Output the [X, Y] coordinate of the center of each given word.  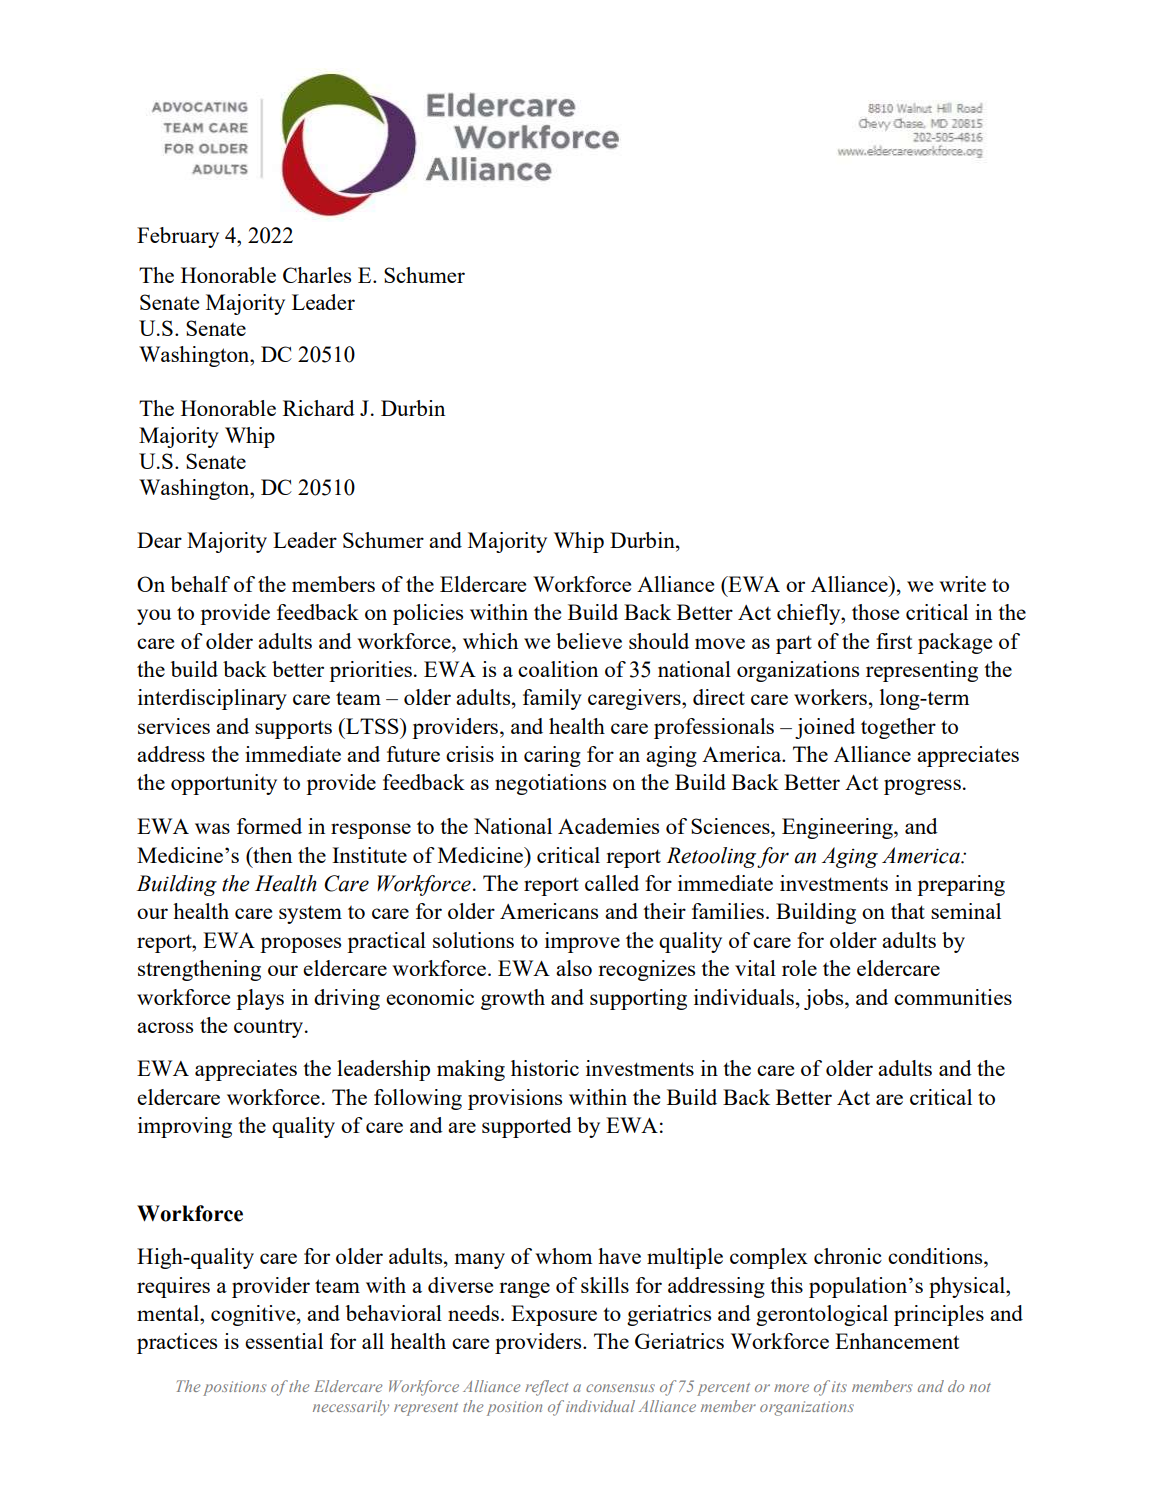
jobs [825, 999]
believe [589, 641]
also [574, 968]
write [962, 584]
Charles [317, 275]
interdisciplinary [212, 699]
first [894, 641]
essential [284, 1341]
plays [260, 999]
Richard [319, 408]
